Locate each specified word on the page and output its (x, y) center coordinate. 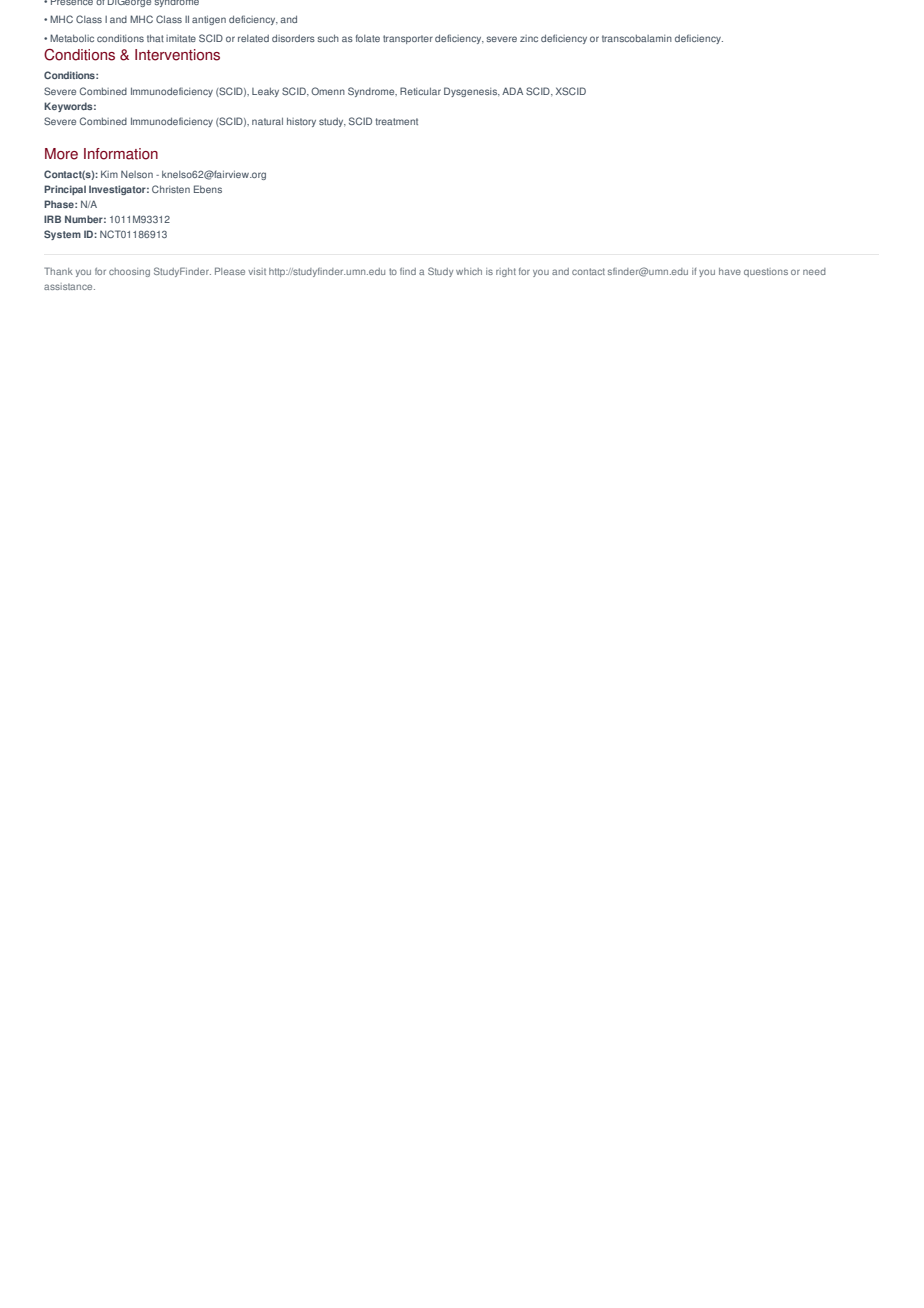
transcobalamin (637, 38)
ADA (512, 91)
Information (121, 154)
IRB (52, 219)
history (301, 122)
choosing (129, 272)
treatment (397, 121)
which (469, 271)
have (730, 271)
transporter (408, 39)
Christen (171, 189)
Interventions (177, 55)
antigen (209, 20)
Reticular (420, 91)
